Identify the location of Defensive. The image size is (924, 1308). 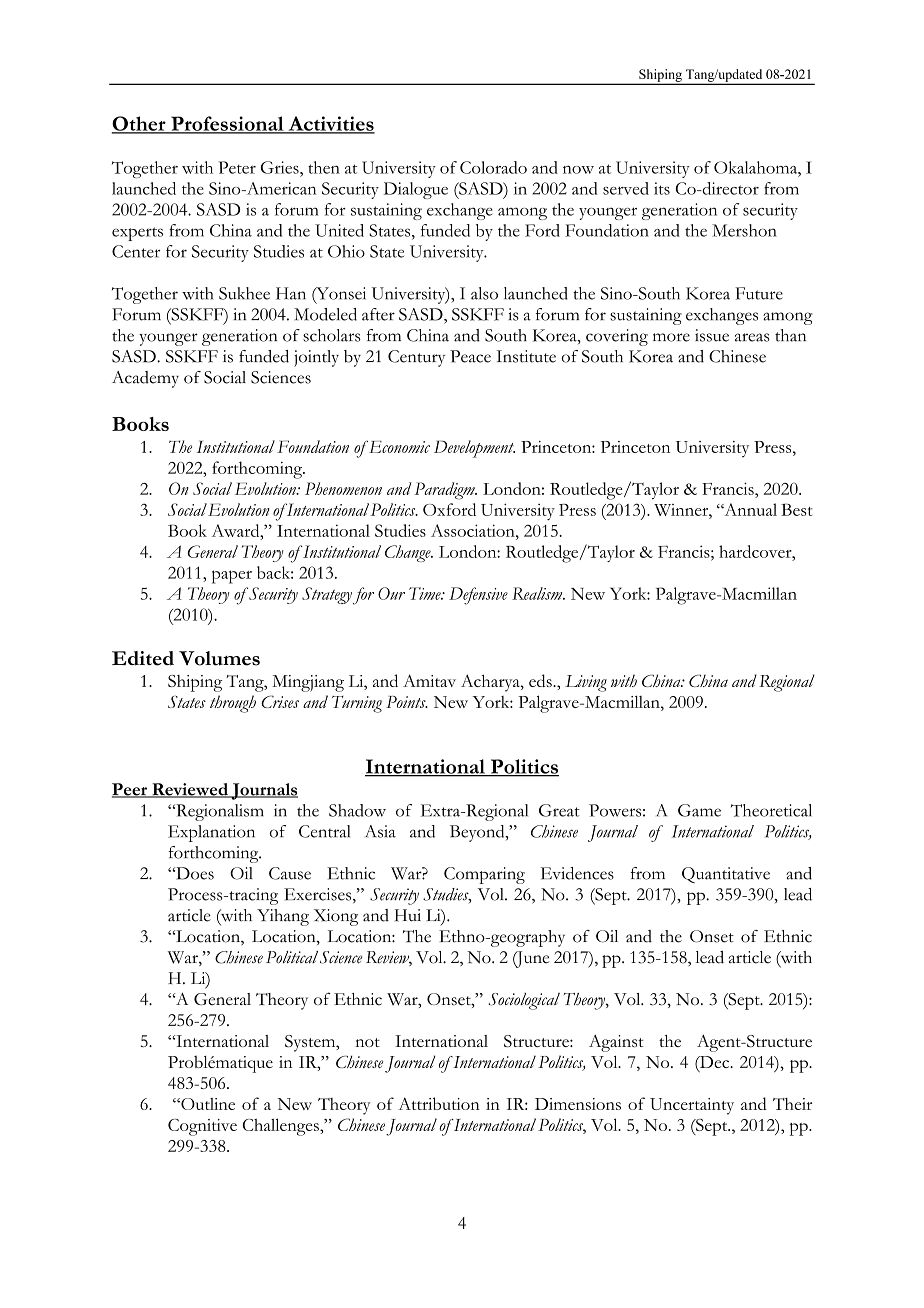
(478, 596).
